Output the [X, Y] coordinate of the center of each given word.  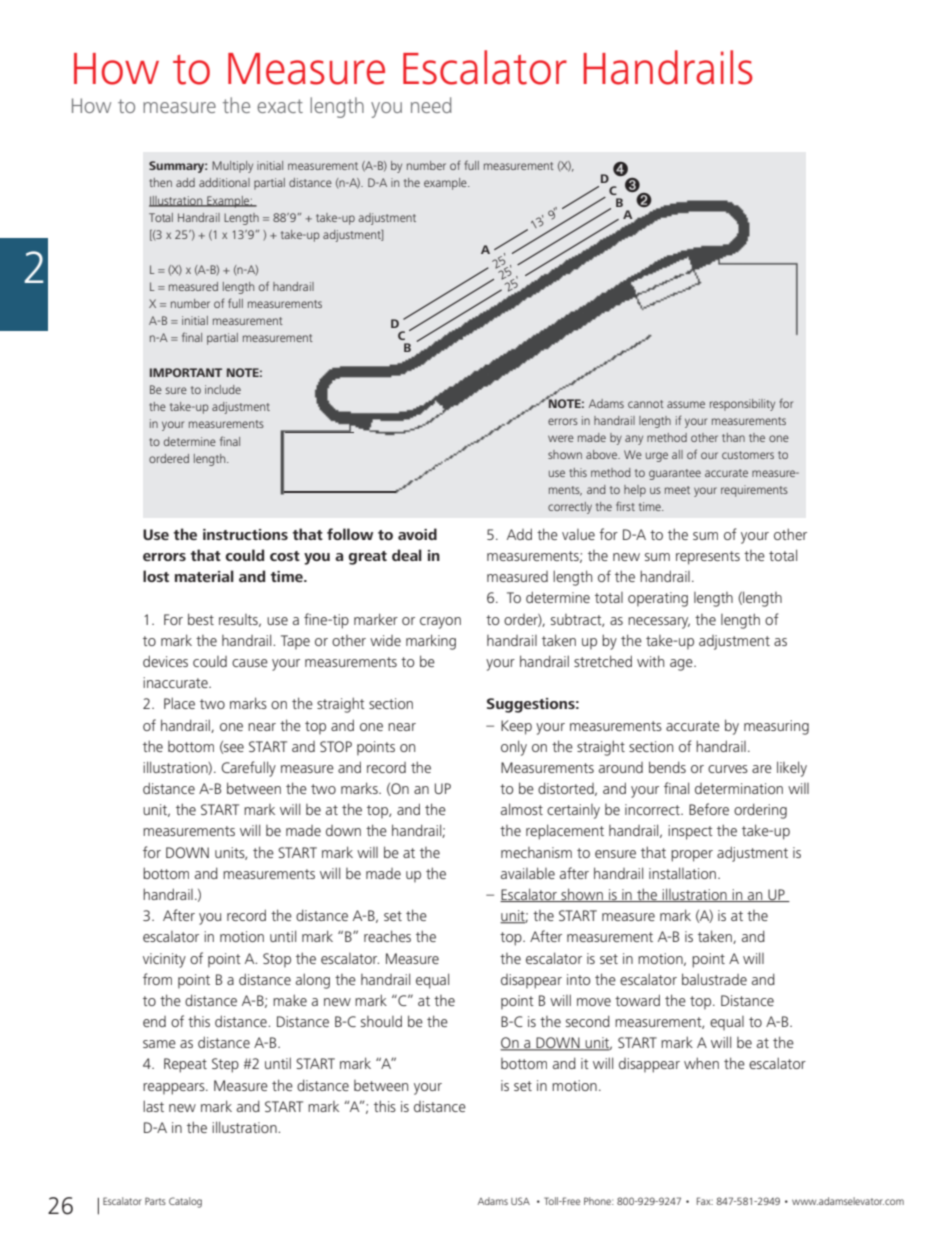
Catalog [185, 1202]
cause [250, 663]
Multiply [232, 167]
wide [385, 640]
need [431, 105]
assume [686, 404]
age [682, 665]
